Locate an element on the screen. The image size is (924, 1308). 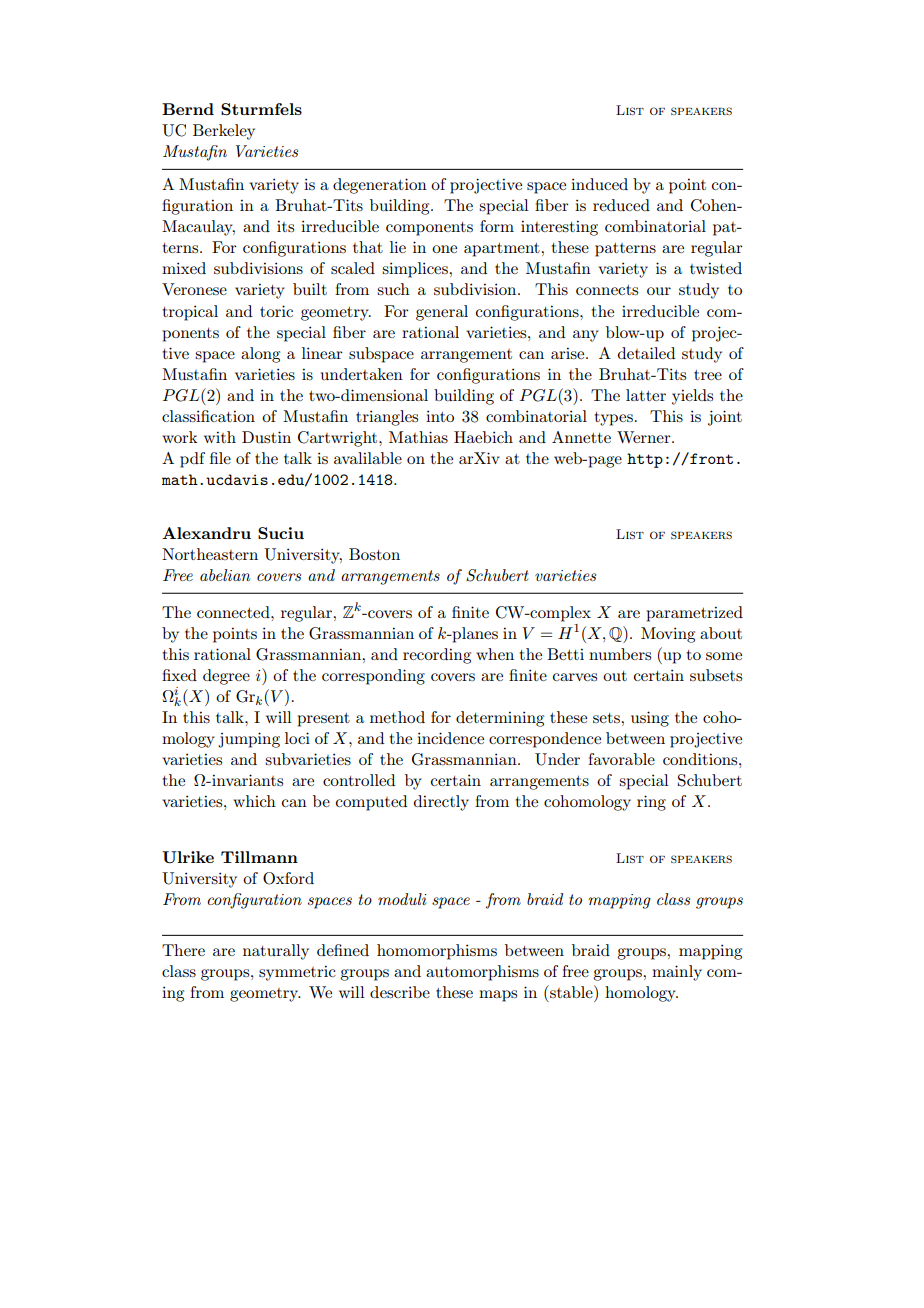
homomorphisms is located at coordinates (437, 952).
